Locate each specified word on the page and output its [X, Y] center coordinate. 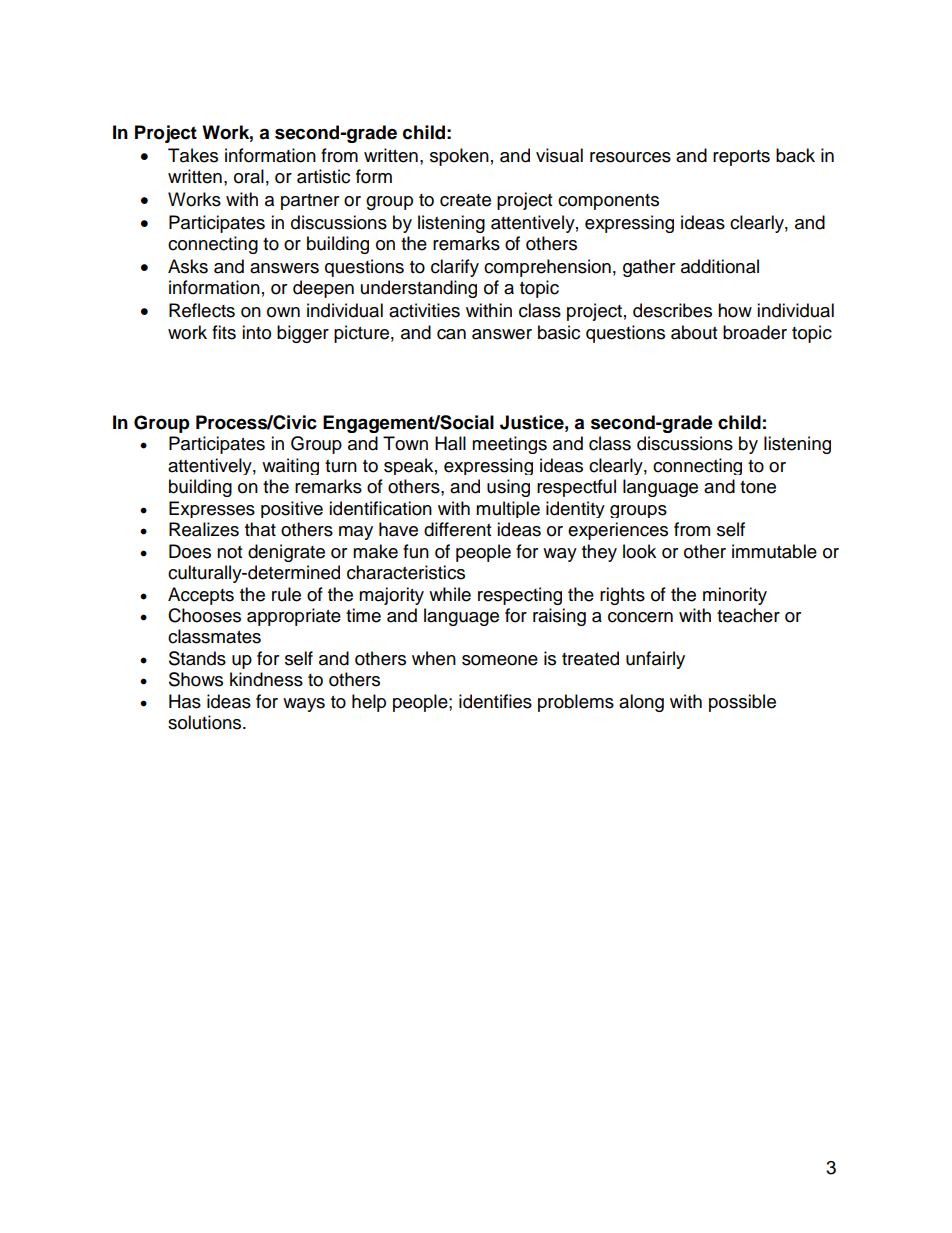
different [457, 529]
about [694, 332]
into [256, 332]
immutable [774, 551]
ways [304, 705]
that [260, 529]
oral [249, 176]
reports [741, 158]
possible [742, 703]
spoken [459, 157]
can [451, 334]
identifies [495, 701]
